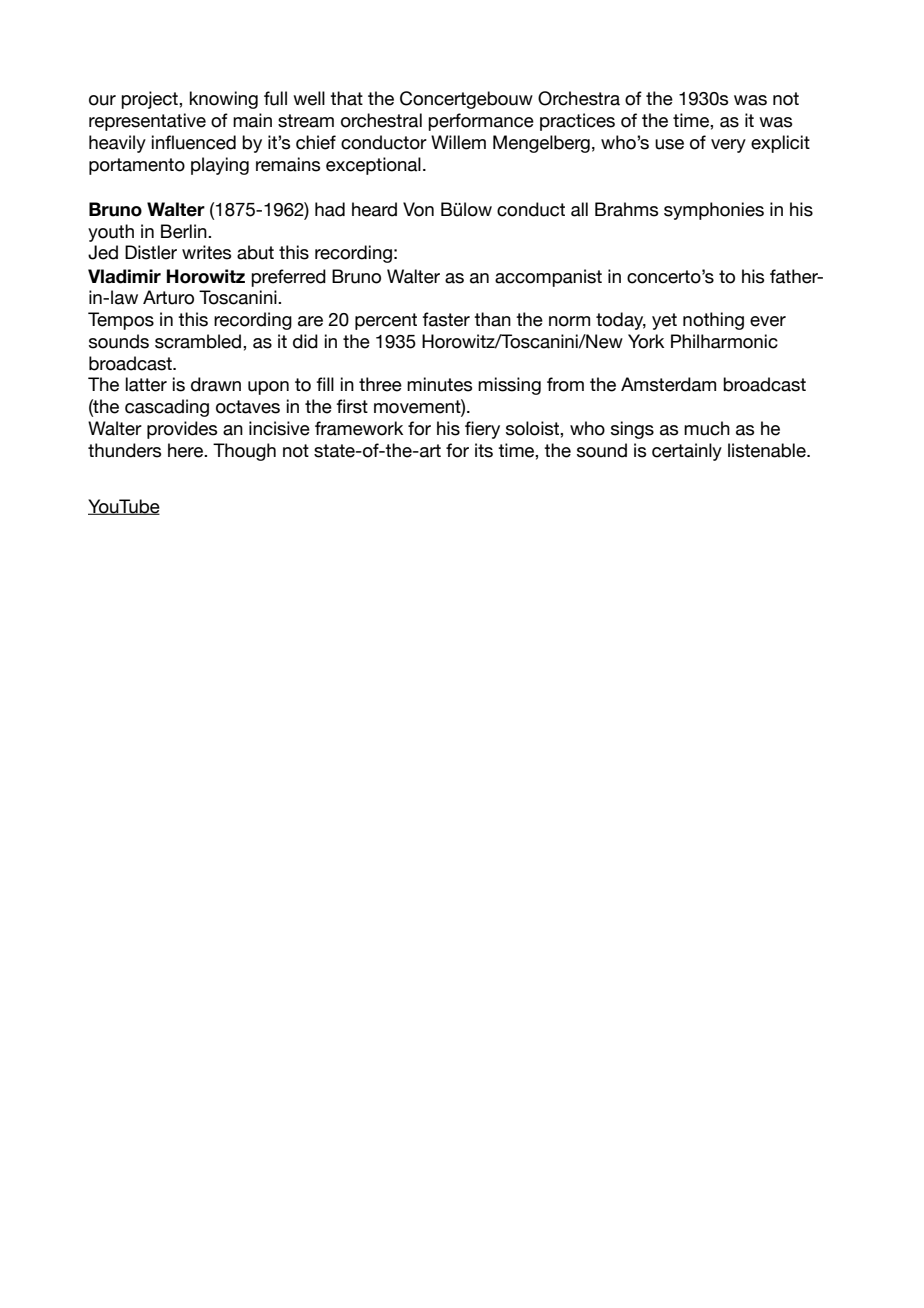  What do you see at coordinates (150, 100) in the screenshot?
I see `project` at bounding box center [150, 100].
